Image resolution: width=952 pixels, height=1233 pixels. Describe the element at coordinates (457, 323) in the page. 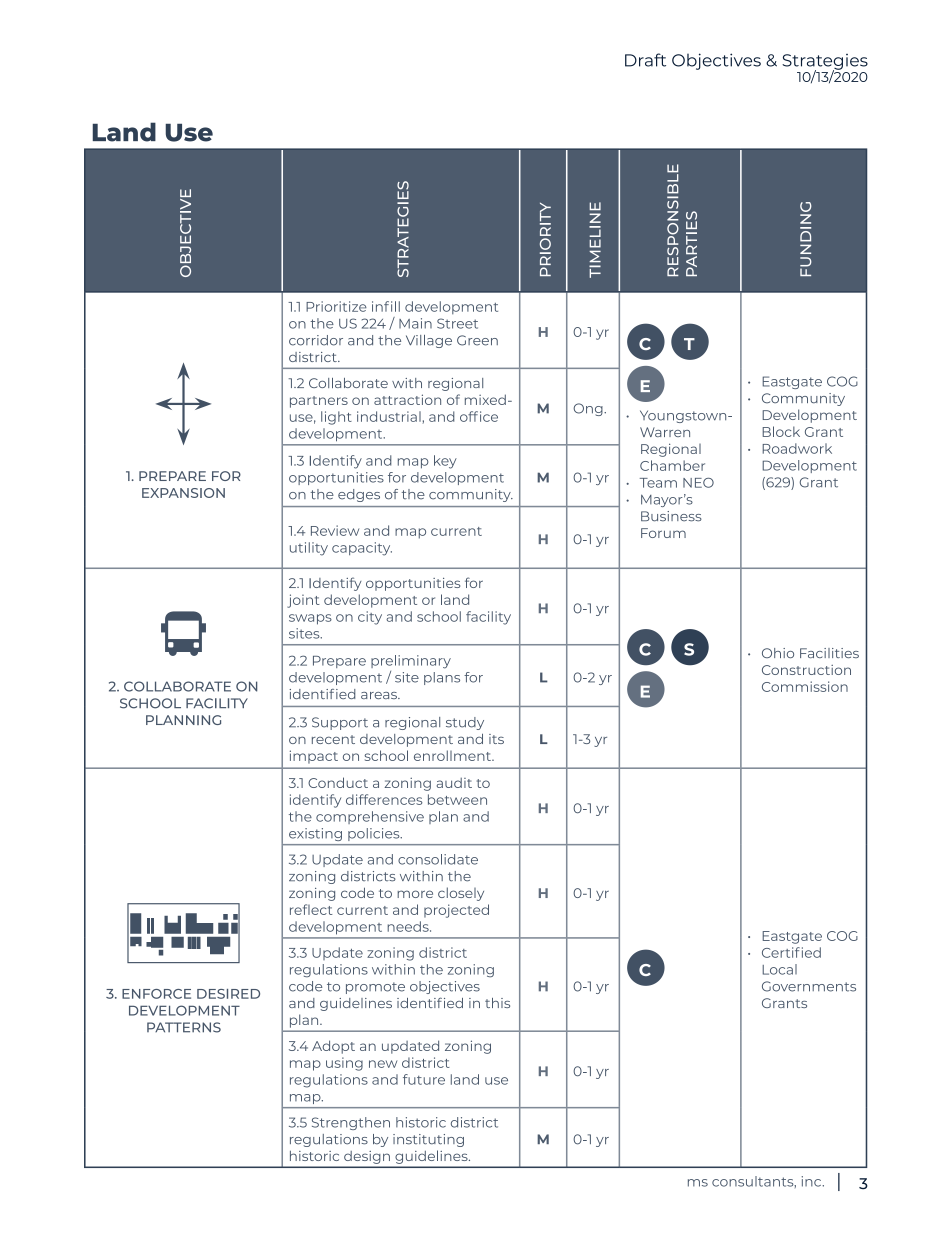

I see `Street` at that location.
